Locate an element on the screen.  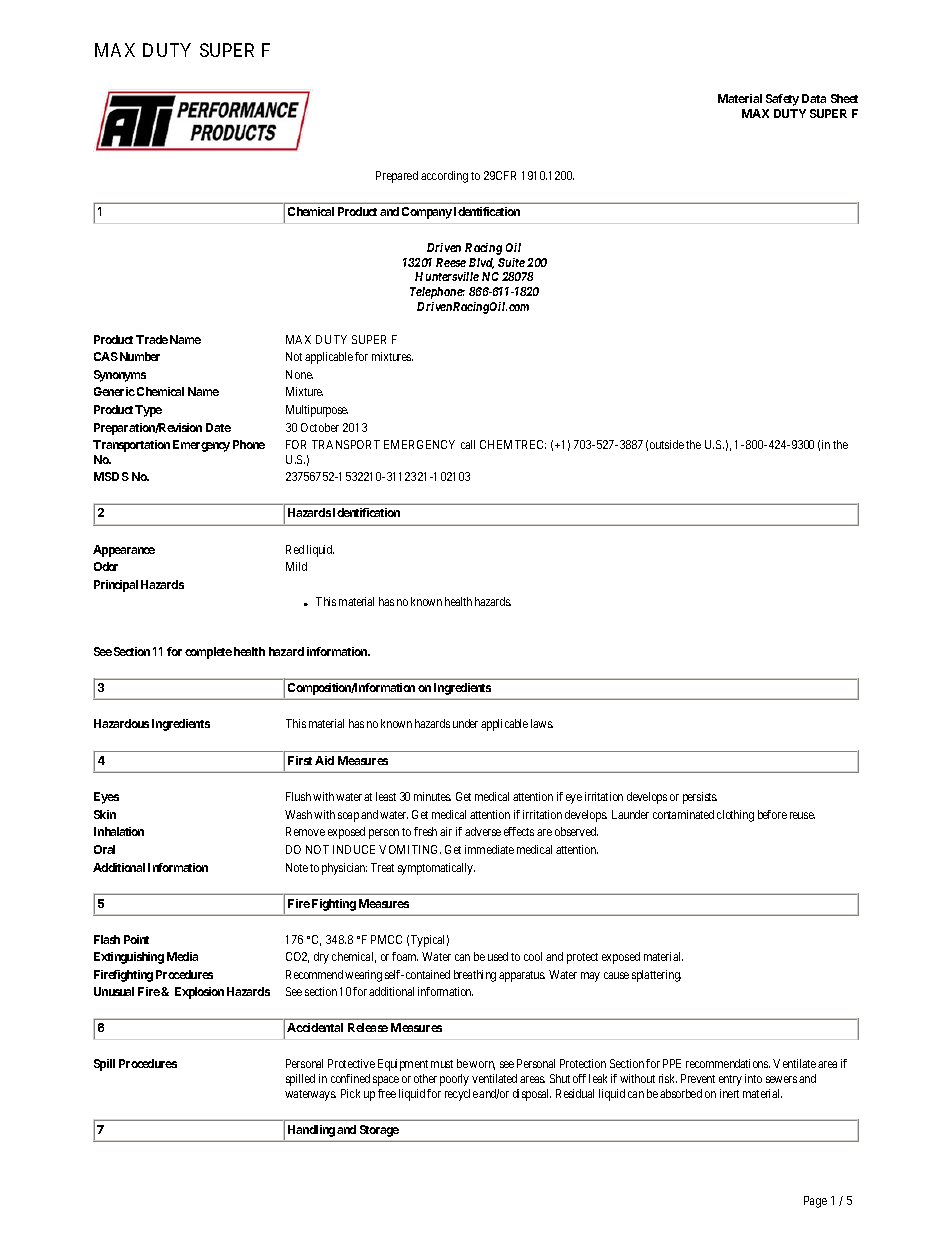
Handling is located at coordinates (311, 1131).
